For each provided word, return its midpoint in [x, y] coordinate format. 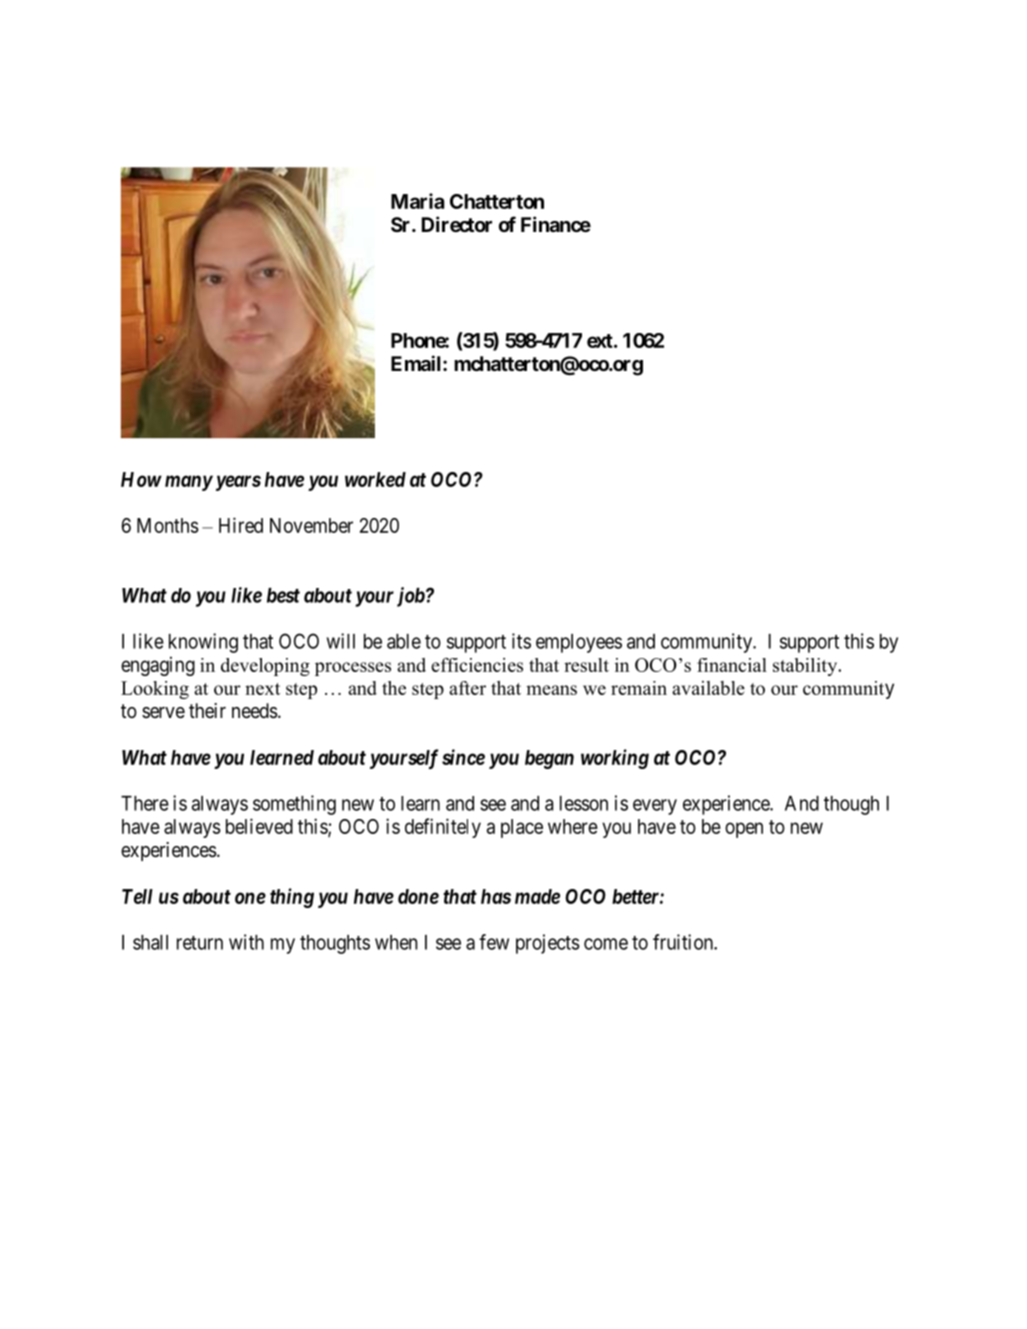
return [200, 943]
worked [375, 479]
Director [457, 224]
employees [579, 643]
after [467, 688]
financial [732, 665]
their [207, 710]
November [311, 525]
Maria [417, 201]
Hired [241, 525]
